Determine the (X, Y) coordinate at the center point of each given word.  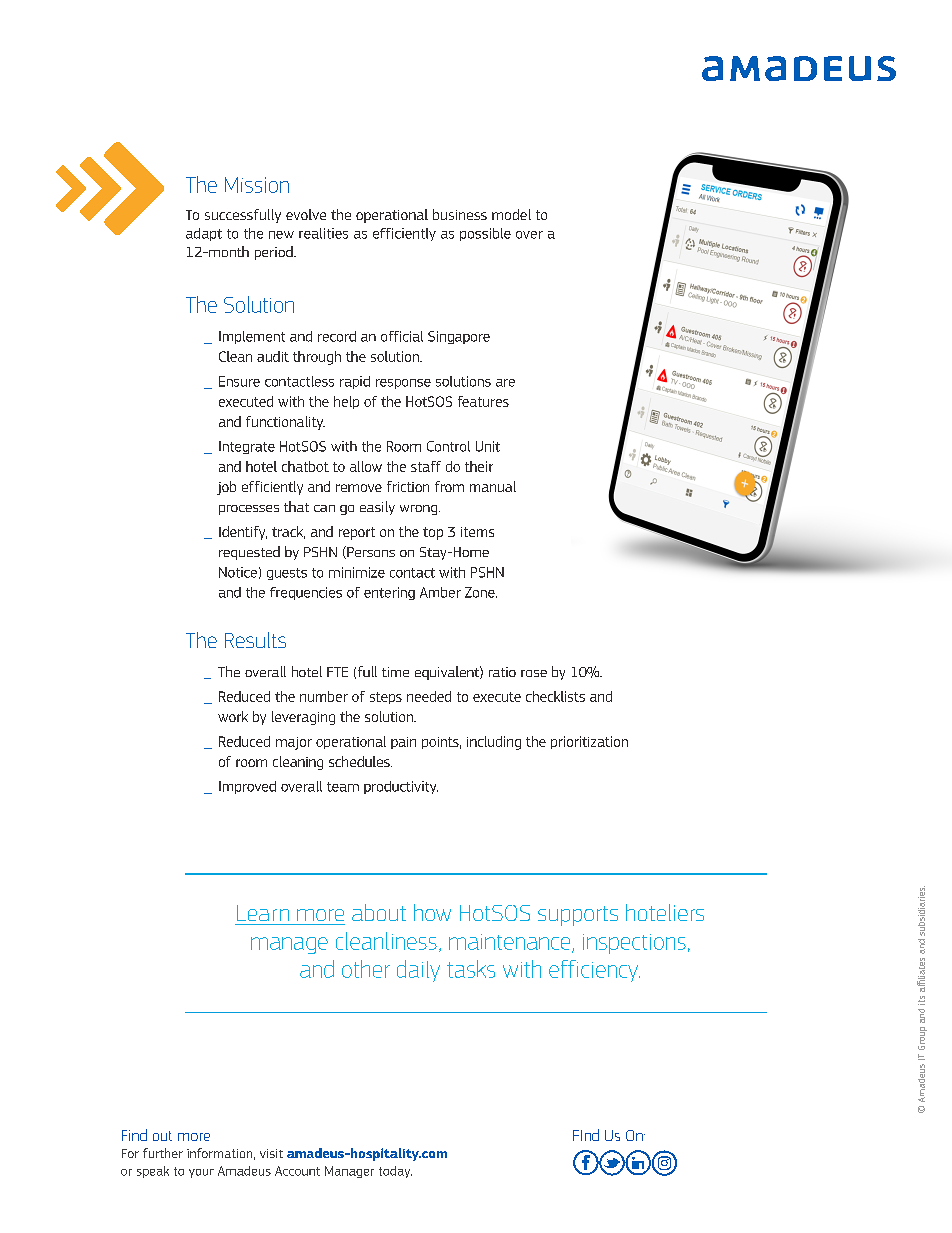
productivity (401, 787)
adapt (204, 234)
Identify (243, 533)
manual (493, 486)
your (201, 1173)
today (395, 1172)
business (460, 214)
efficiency (594, 971)
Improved (247, 787)
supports (578, 916)
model (511, 214)
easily (377, 508)
